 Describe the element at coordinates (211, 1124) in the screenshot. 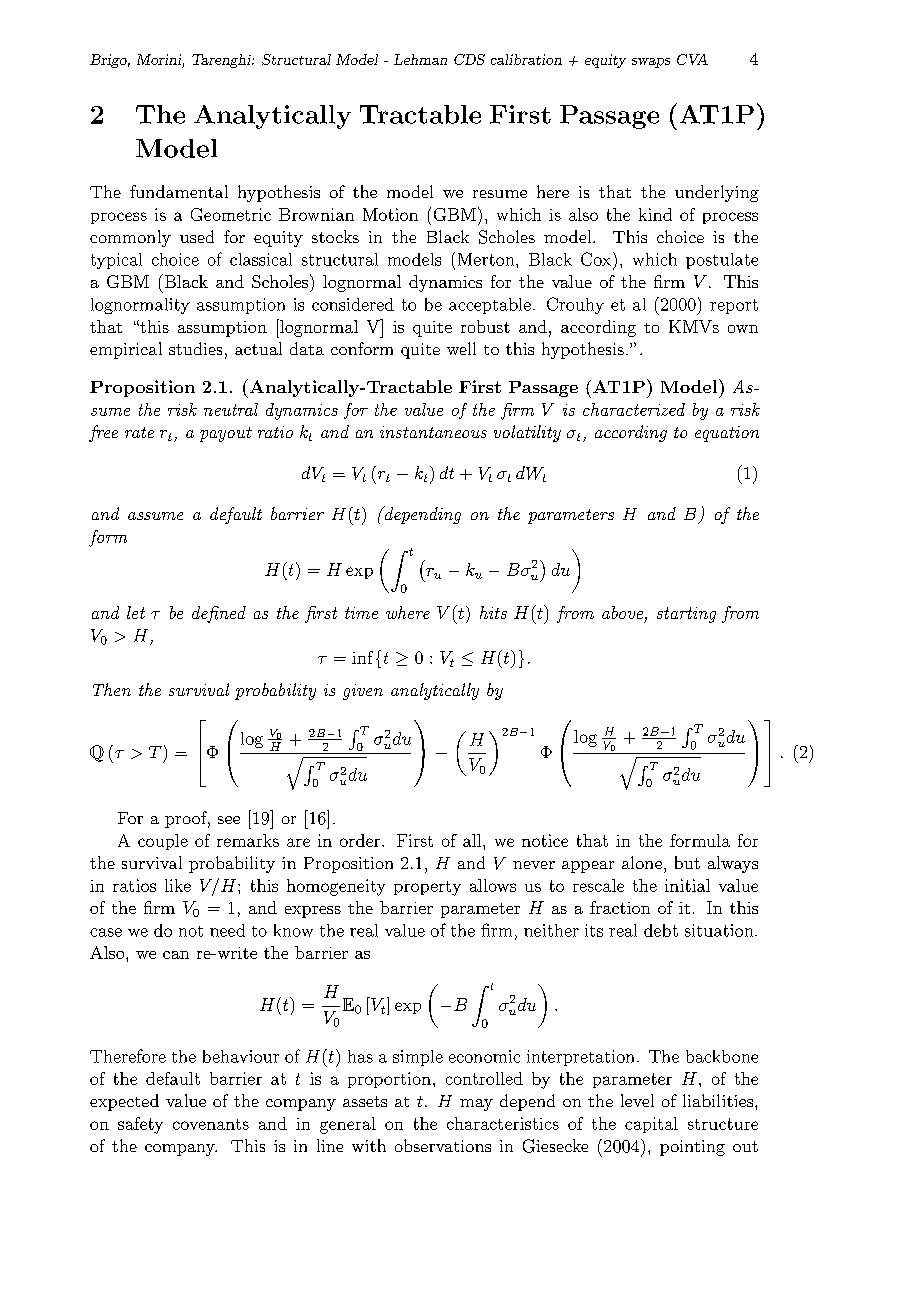

I see `covenants` at that location.
